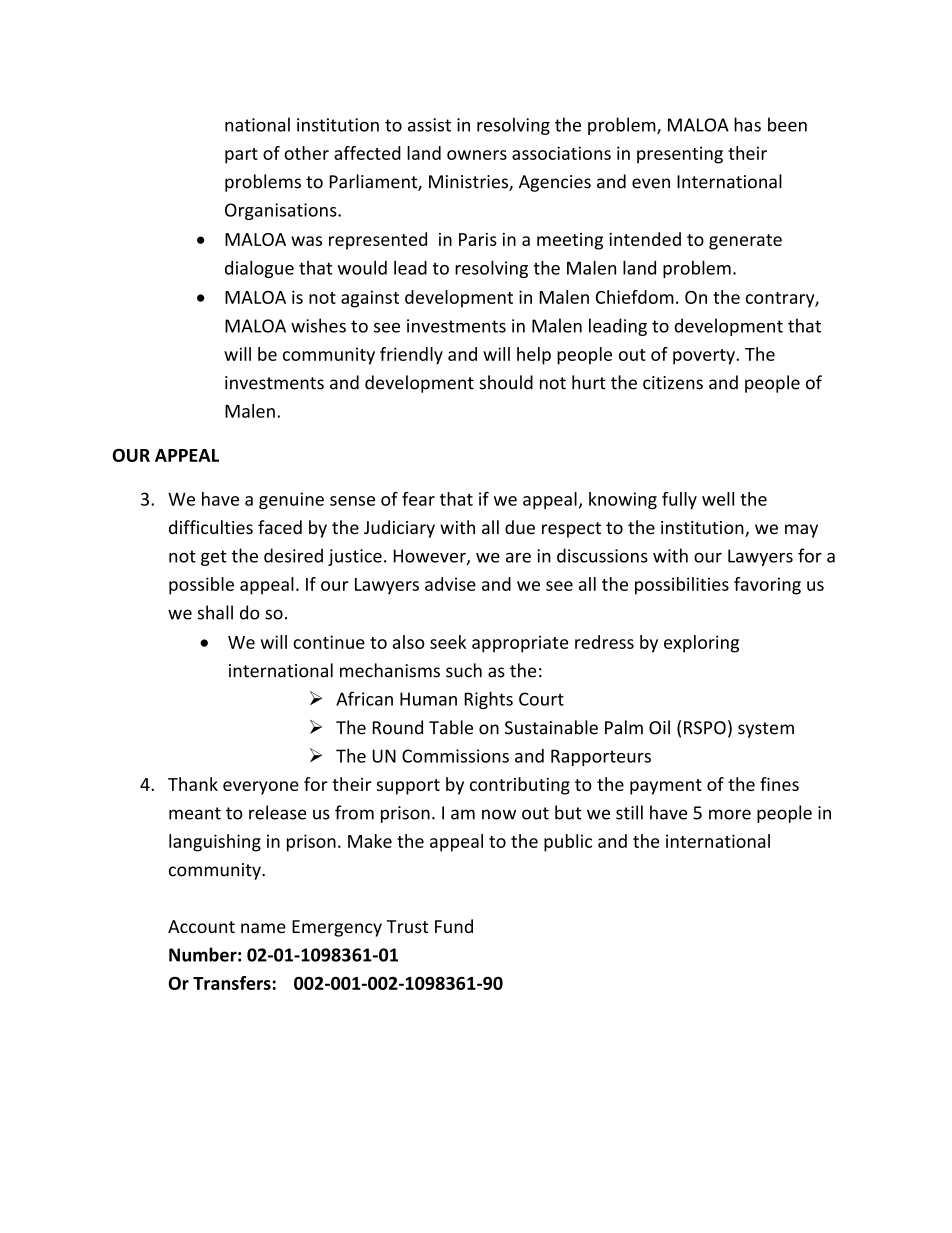 The image size is (952, 1233). Describe the element at coordinates (293, 555) in the screenshot. I see `desired` at that location.
